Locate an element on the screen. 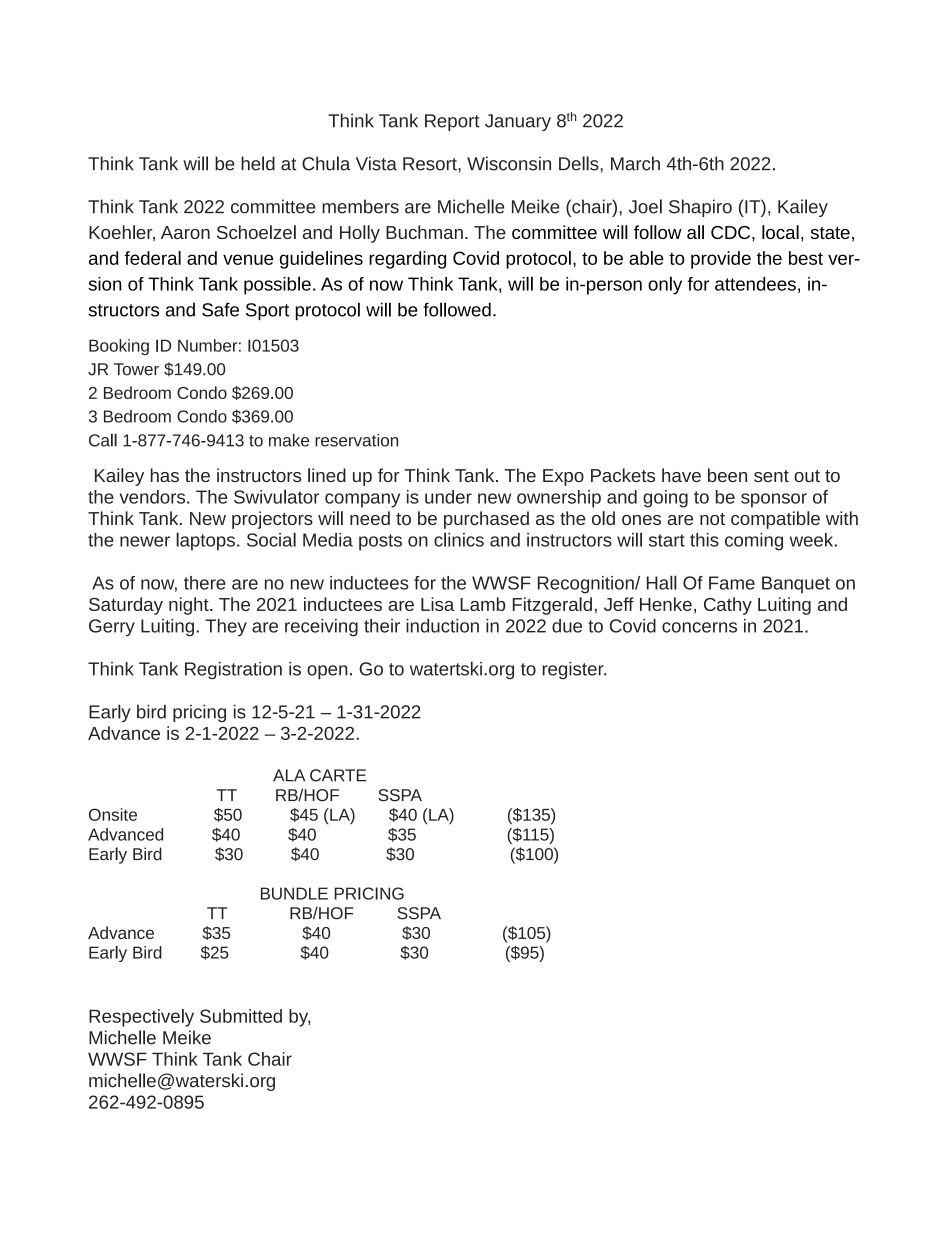  Submitted is located at coordinates (241, 1016).
